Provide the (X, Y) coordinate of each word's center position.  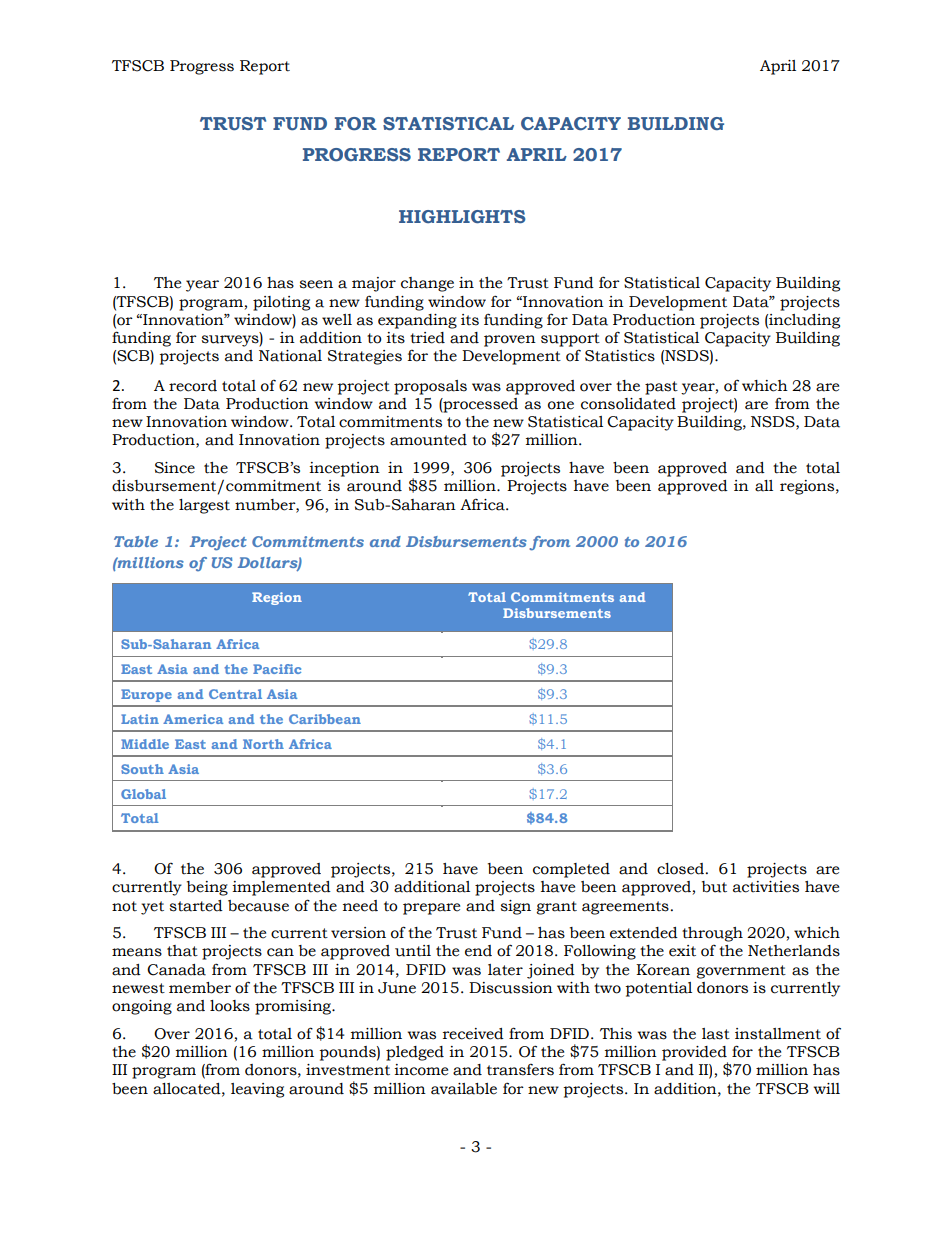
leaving (257, 1090)
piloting (281, 303)
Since (175, 468)
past (661, 388)
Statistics (620, 356)
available (464, 1089)
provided (695, 1054)
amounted (428, 440)
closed (680, 869)
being (207, 888)
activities (766, 887)
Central (235, 694)
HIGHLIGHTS (462, 216)
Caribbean (325, 719)
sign (516, 907)
